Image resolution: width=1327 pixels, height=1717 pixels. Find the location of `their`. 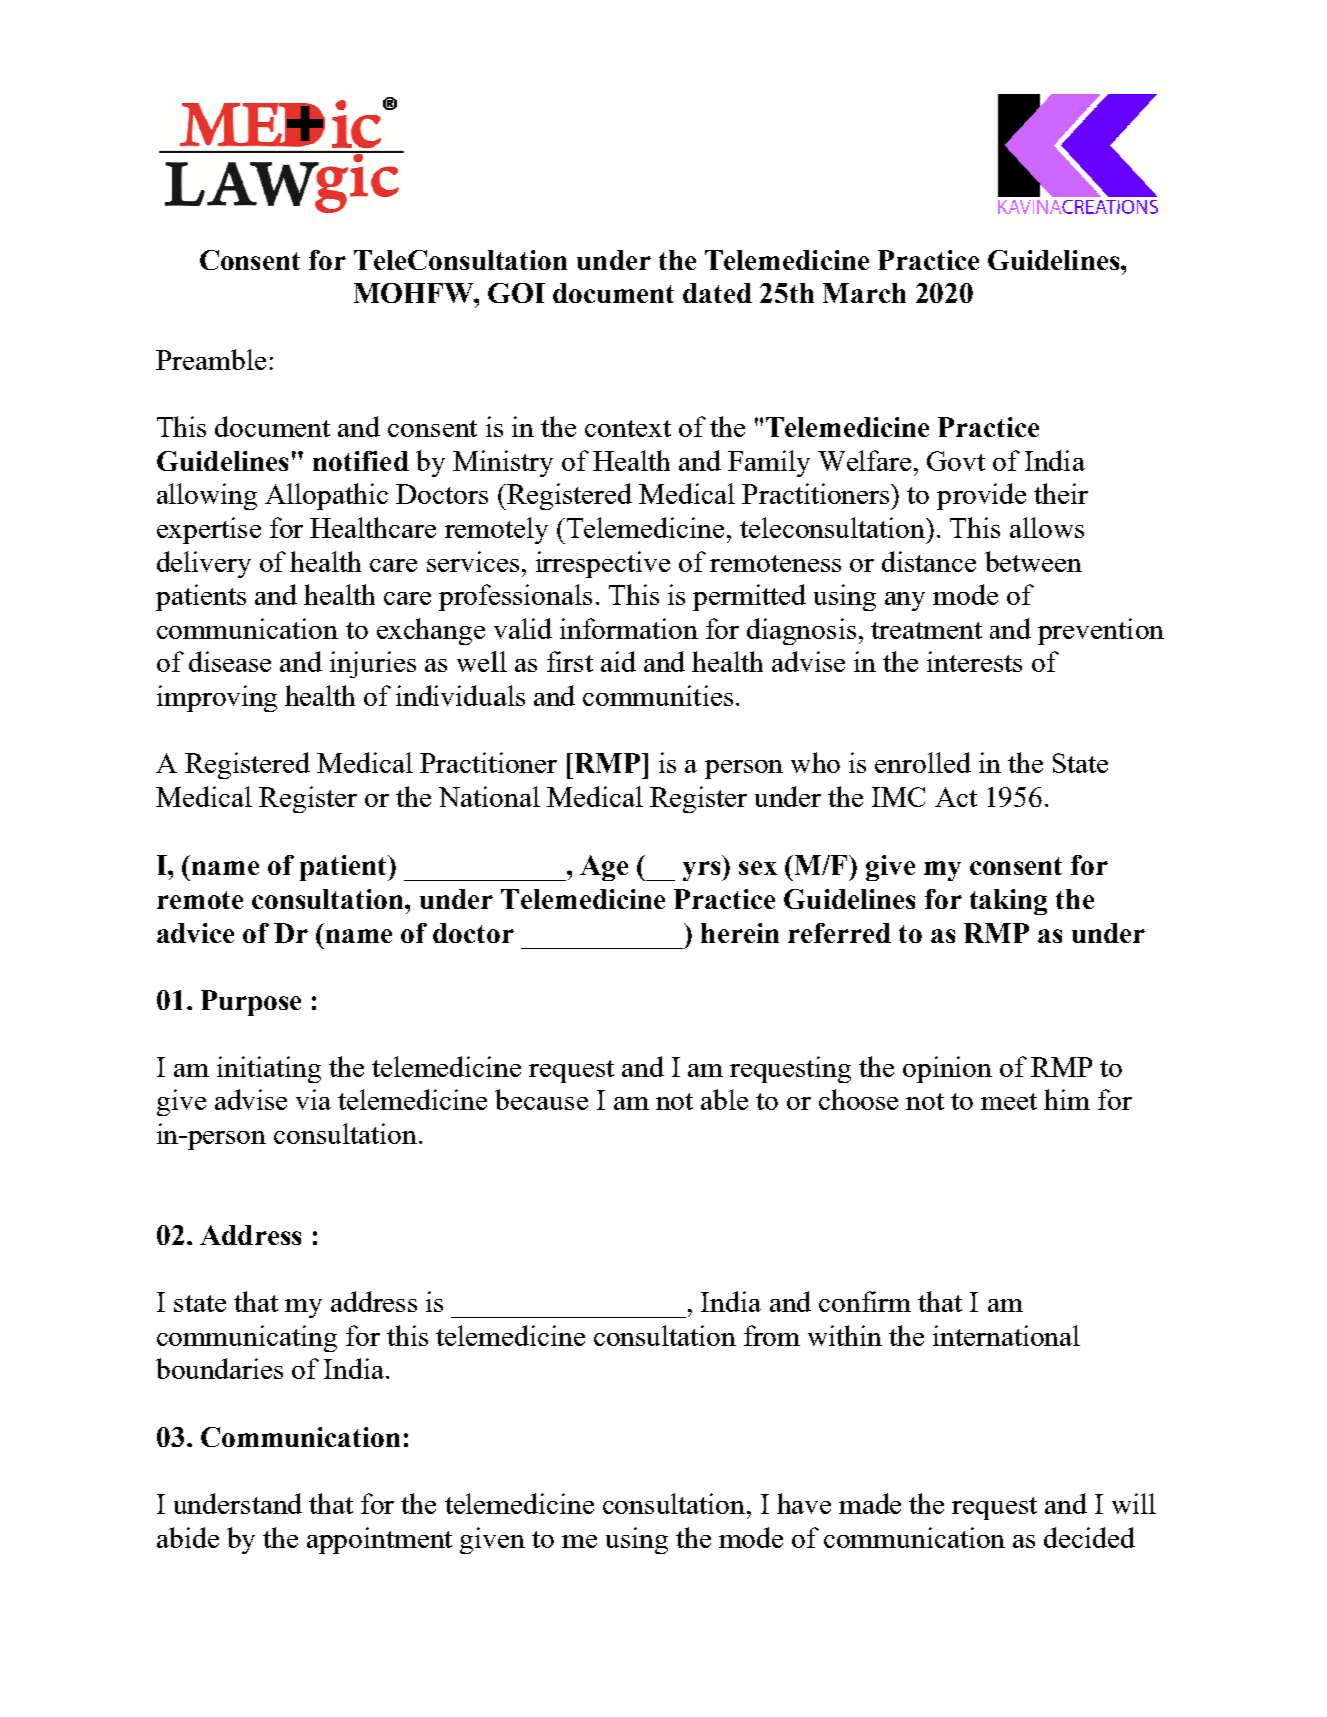

their is located at coordinates (1061, 493).
